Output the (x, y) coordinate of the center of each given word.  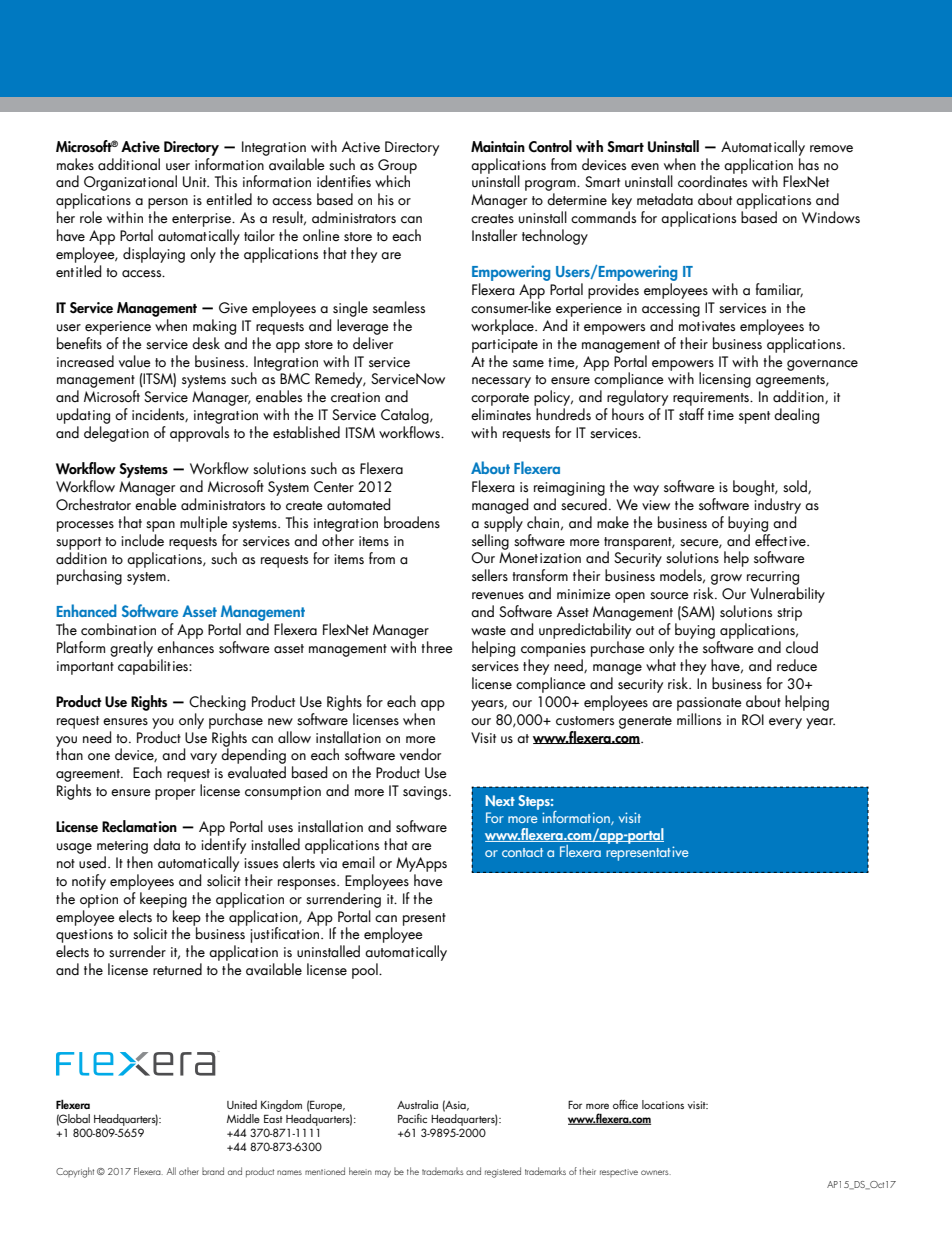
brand (213, 1171)
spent (754, 417)
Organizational (130, 183)
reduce (797, 665)
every (785, 723)
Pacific (412, 1118)
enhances (185, 647)
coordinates (712, 180)
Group (397, 167)
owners (656, 1172)
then (140, 862)
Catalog (406, 416)
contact (522, 852)
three (437, 647)
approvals (199, 434)
